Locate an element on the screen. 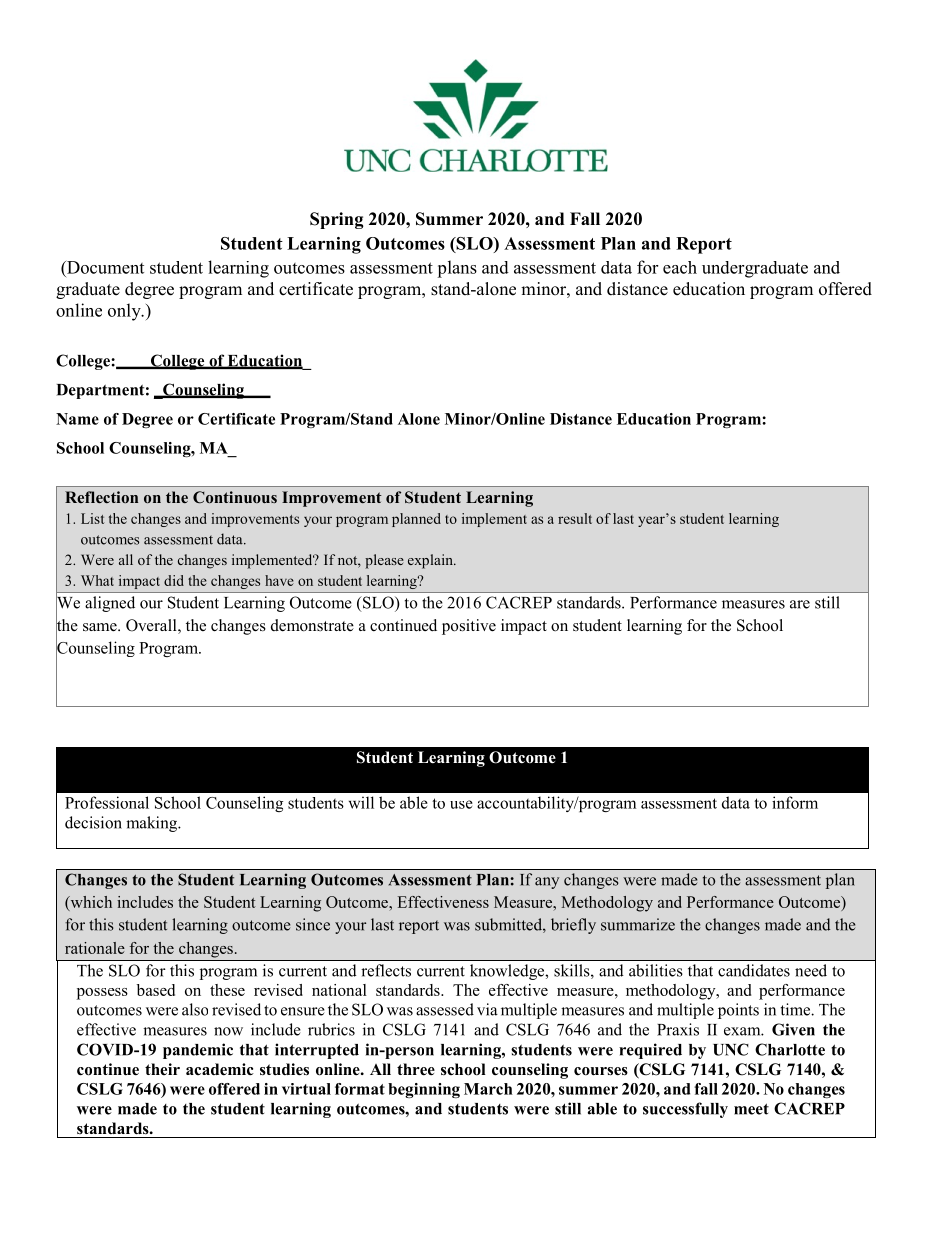  explain is located at coordinates (431, 561).
